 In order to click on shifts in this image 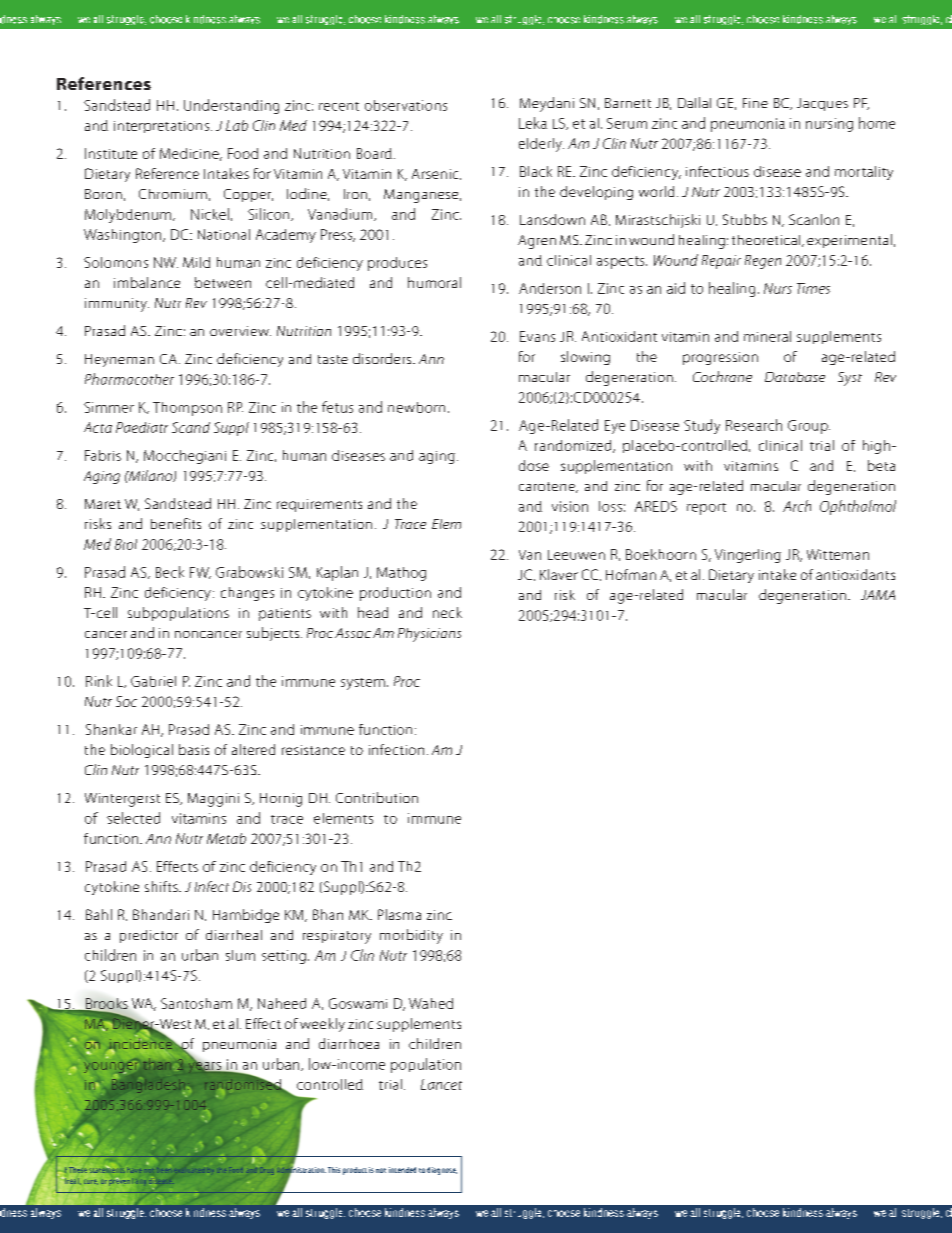, I will do `click(162, 886)`.
